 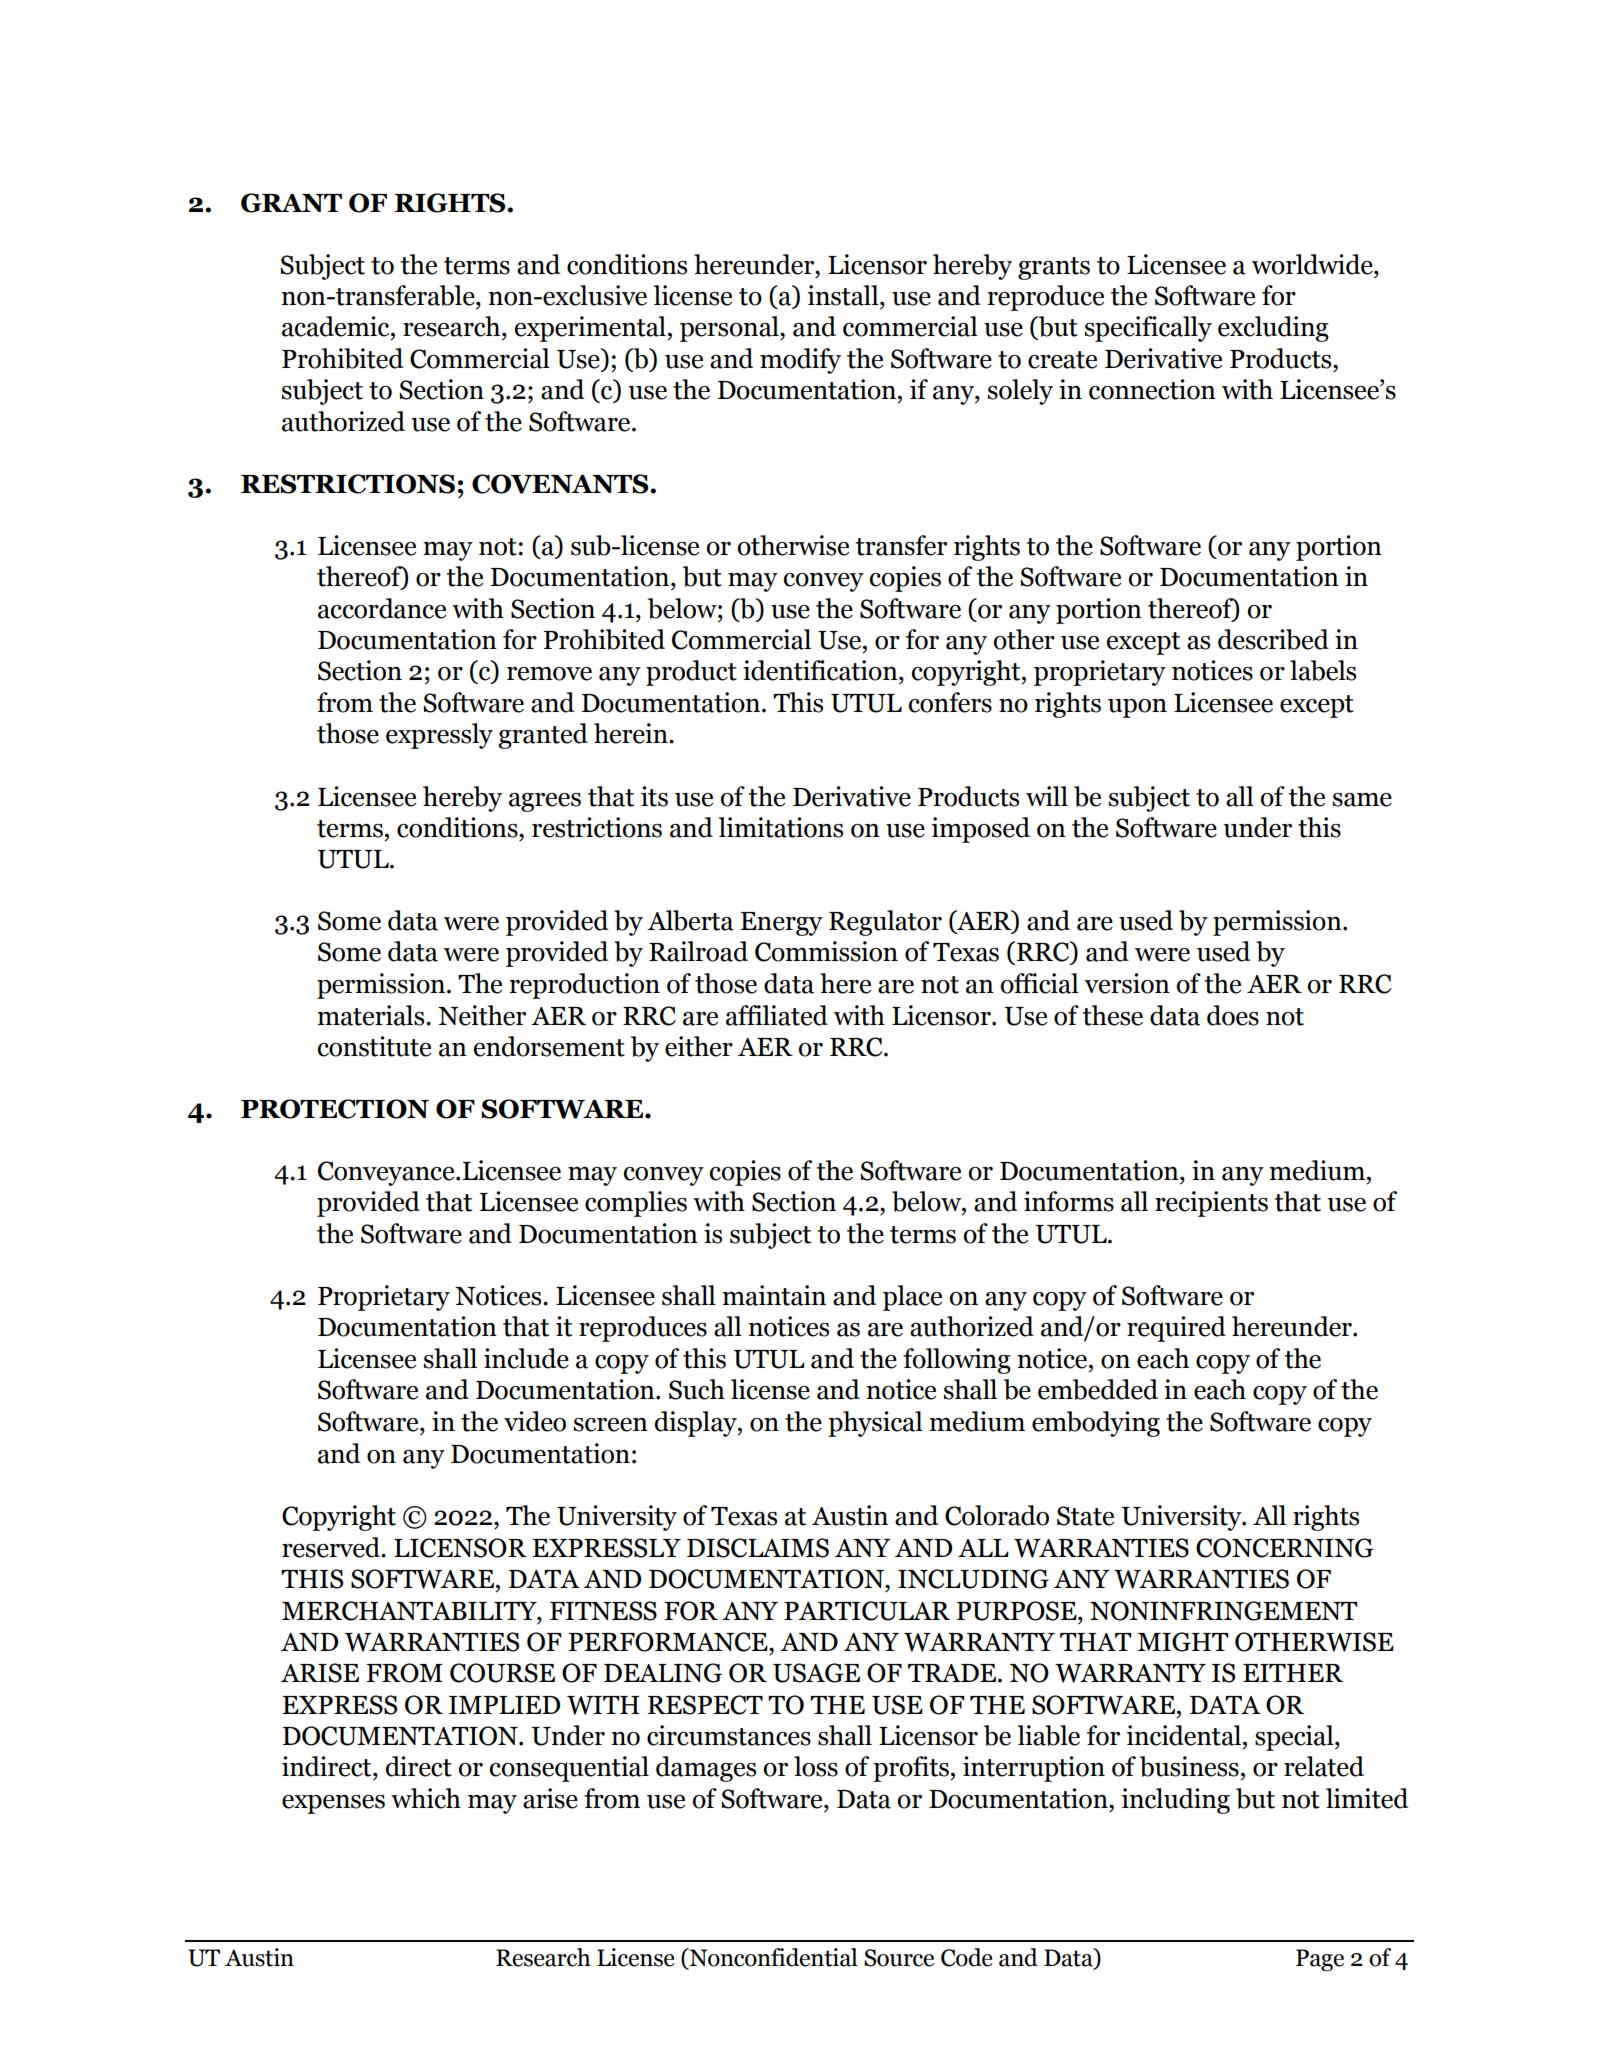 What do you see at coordinates (426, 1798) in the screenshot?
I see `which` at bounding box center [426, 1798].
